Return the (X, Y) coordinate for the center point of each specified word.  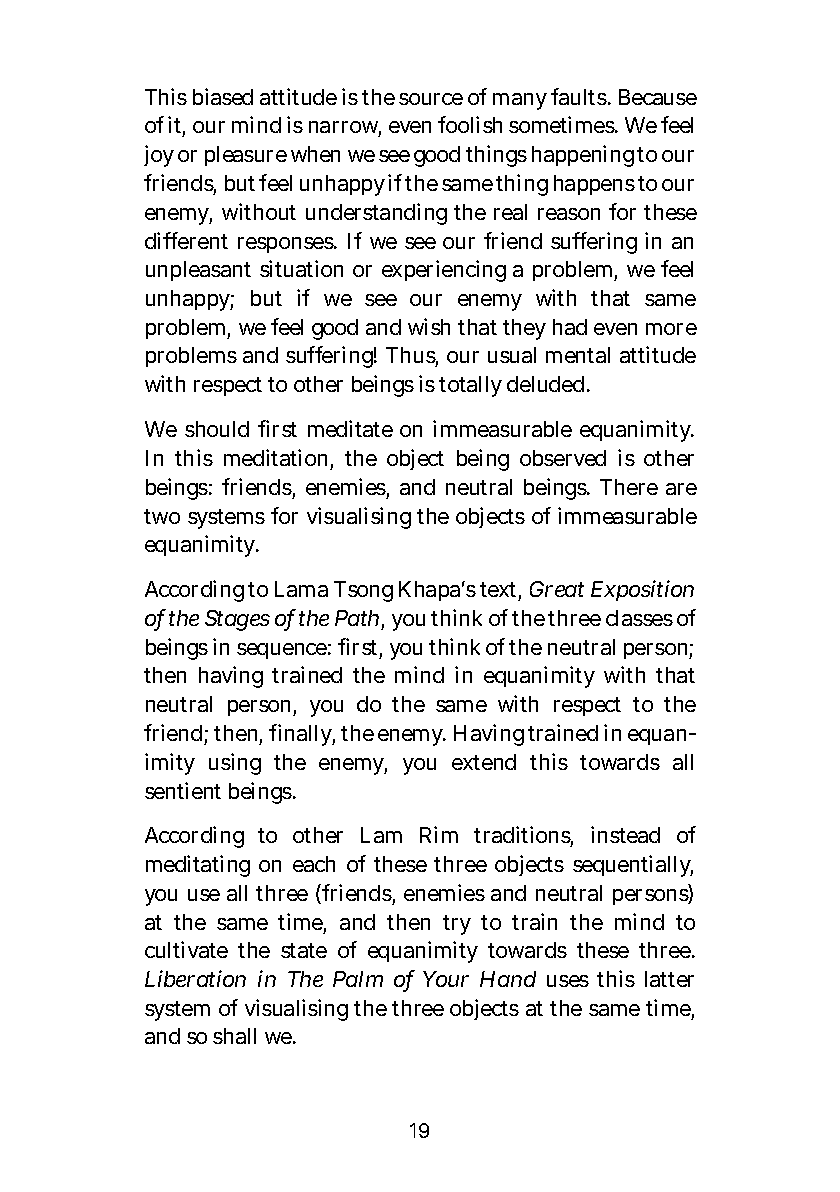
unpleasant (198, 271)
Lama (301, 589)
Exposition (642, 590)
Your (446, 979)
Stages (237, 620)
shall (234, 1036)
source (431, 99)
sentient (183, 790)
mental (578, 355)
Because (658, 97)
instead (625, 834)
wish (429, 326)
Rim (439, 834)
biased (223, 96)
